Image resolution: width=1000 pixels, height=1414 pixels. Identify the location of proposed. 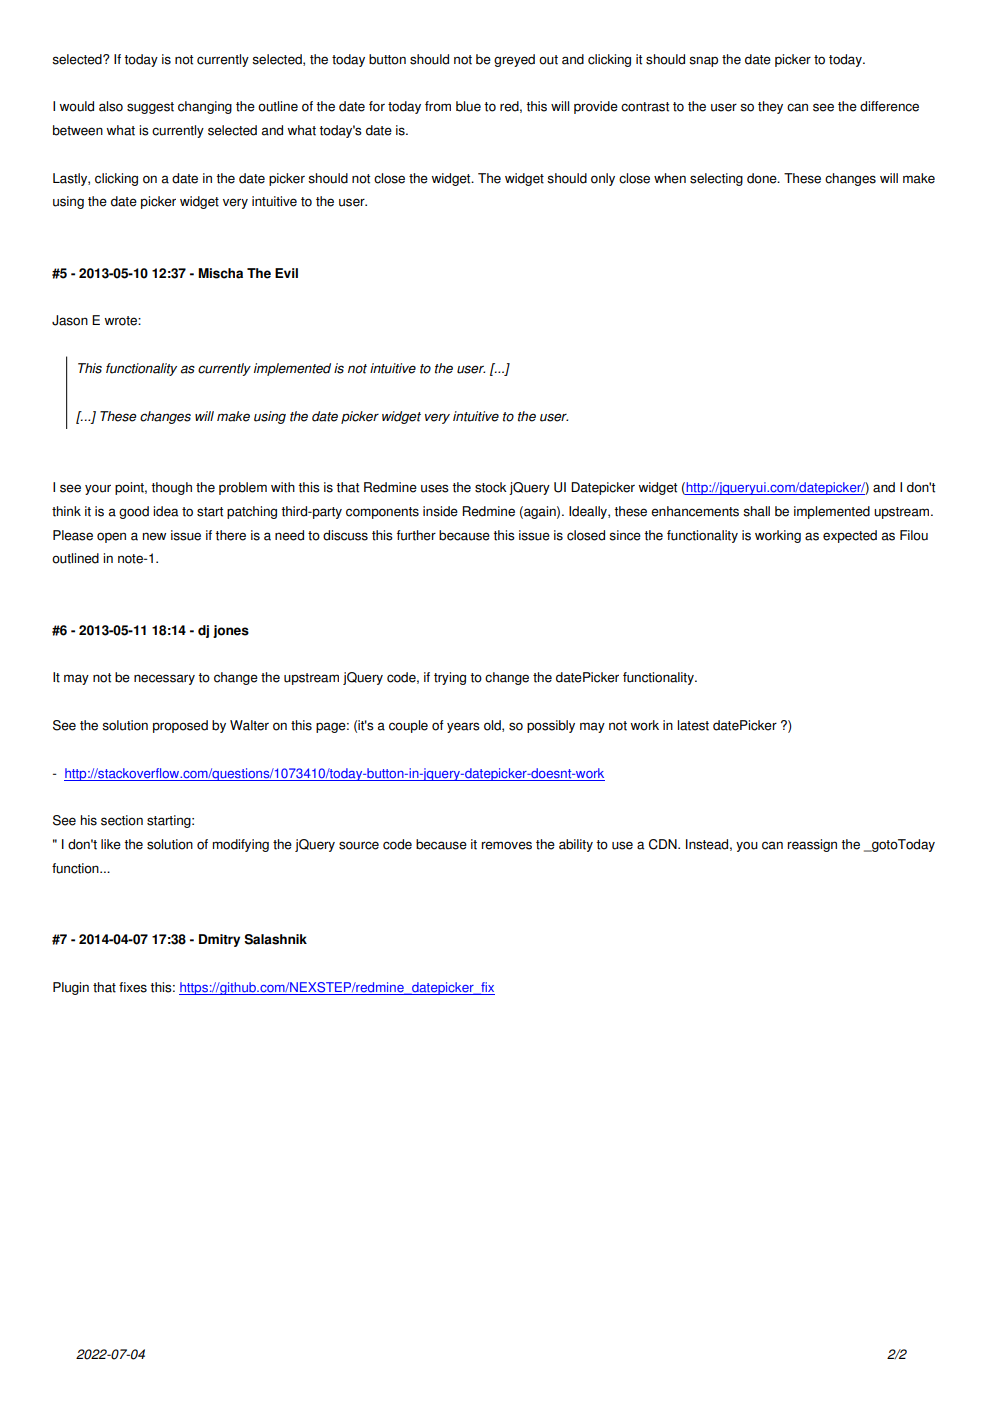
(180, 726).
